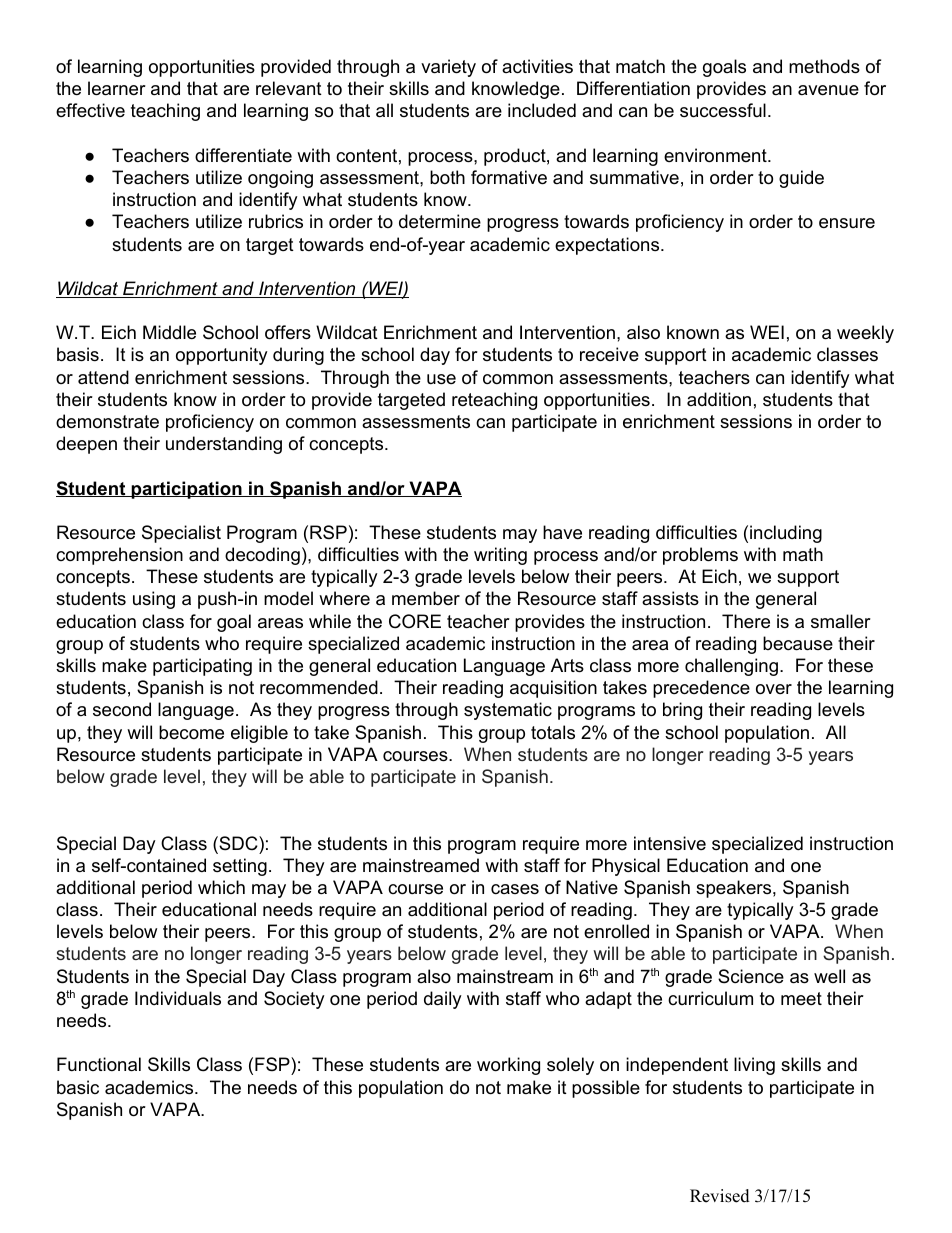  What do you see at coordinates (240, 867) in the document?
I see `setting` at bounding box center [240, 867].
